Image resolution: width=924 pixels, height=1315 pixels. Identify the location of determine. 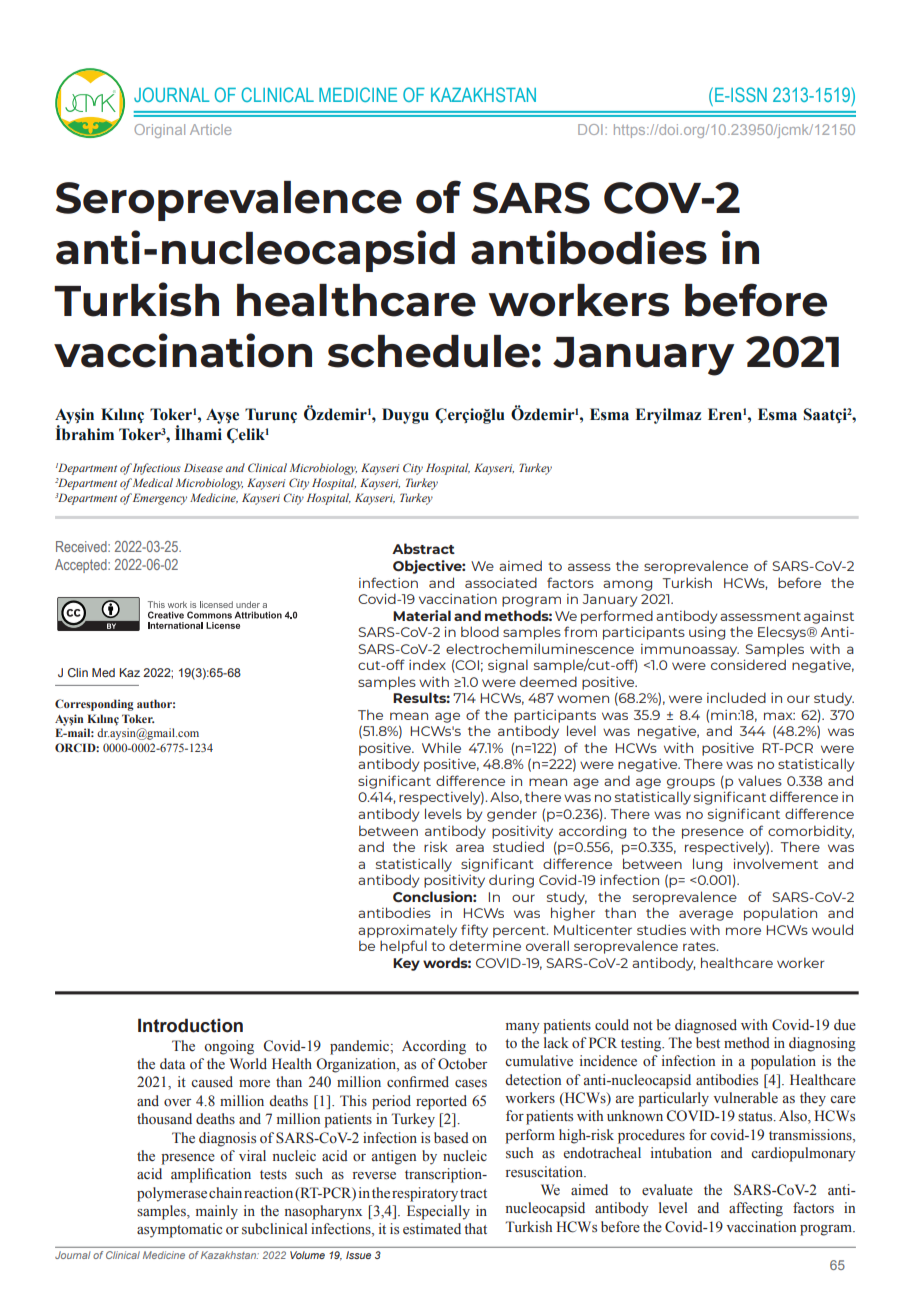
(485, 945).
